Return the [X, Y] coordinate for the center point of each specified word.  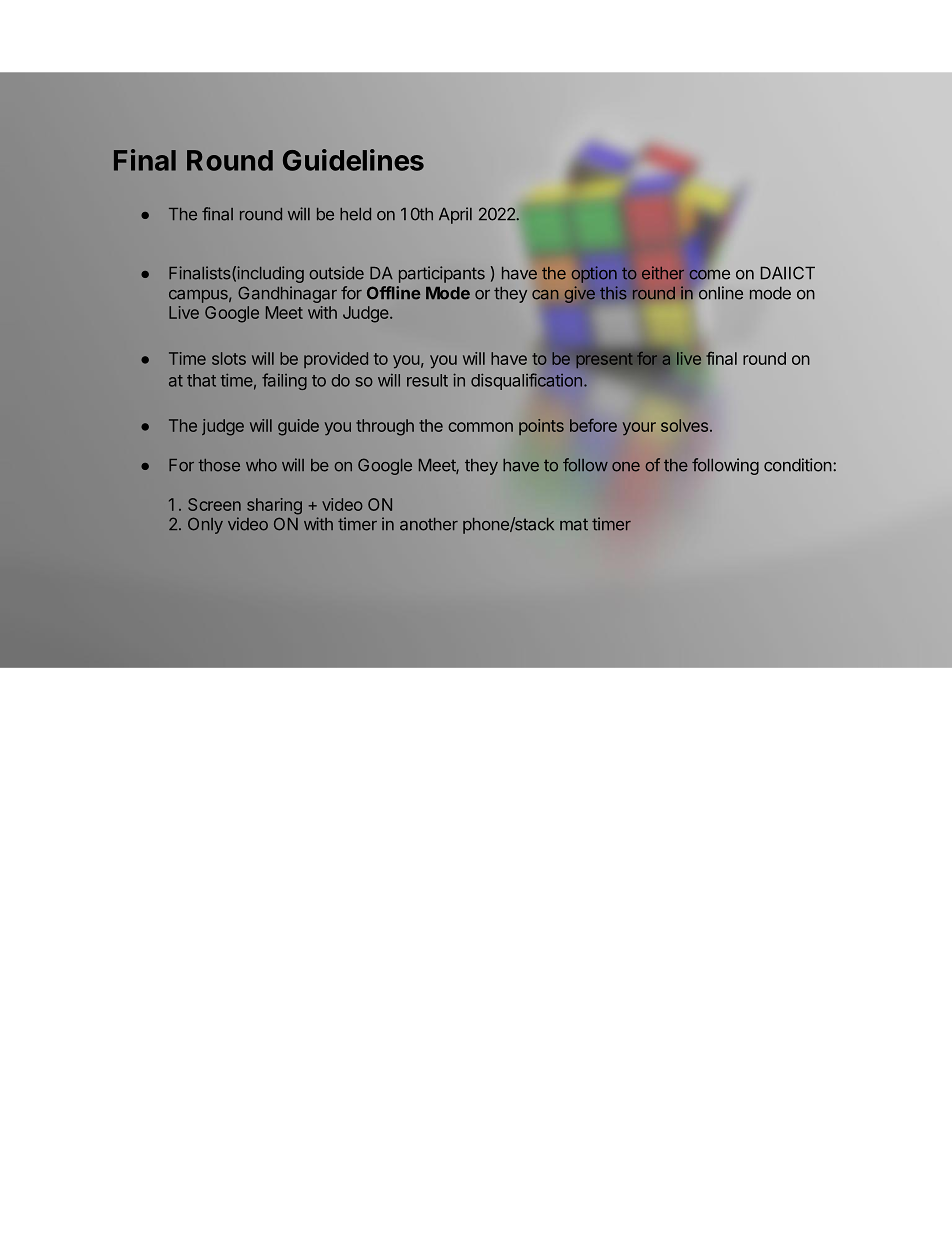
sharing [274, 506]
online [721, 293]
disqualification [526, 381]
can [545, 295]
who [261, 465]
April [455, 215]
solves [686, 425]
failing [284, 381]
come [709, 274]
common [480, 427]
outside [336, 273]
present [605, 360]
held [355, 214]
